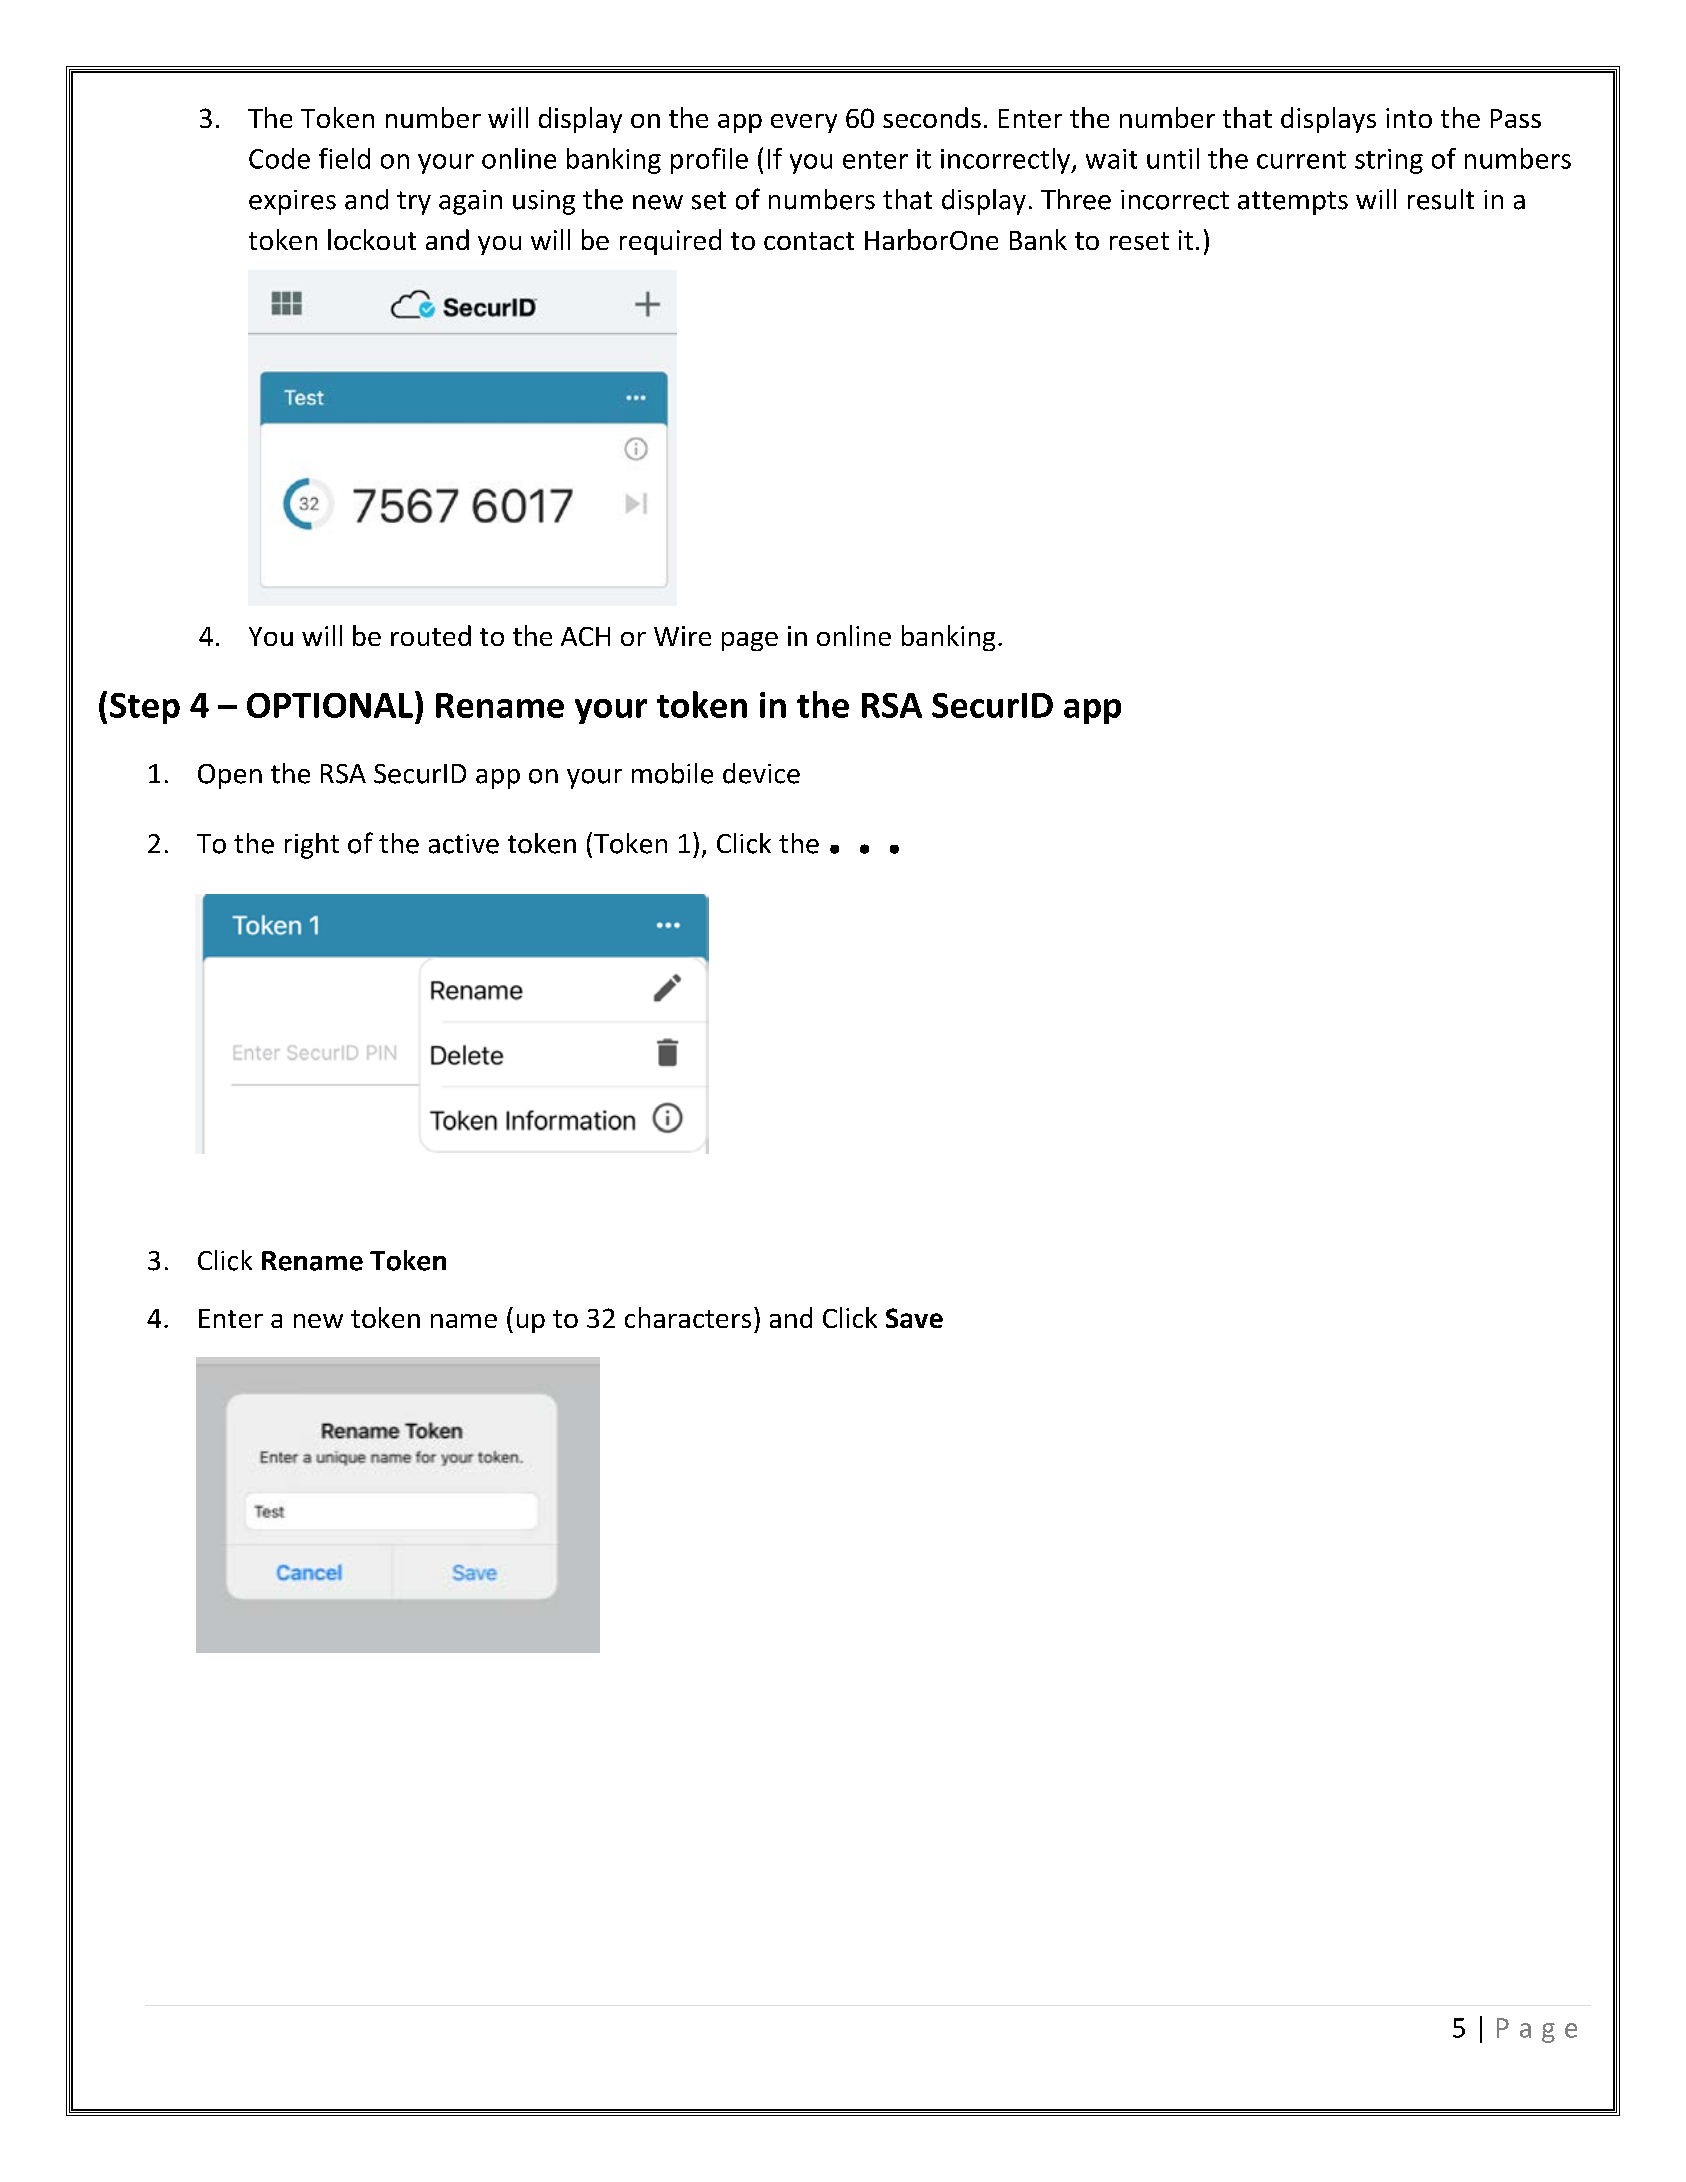 This screenshot has width=1686, height=2182. I want to click on device, so click(761, 773).
